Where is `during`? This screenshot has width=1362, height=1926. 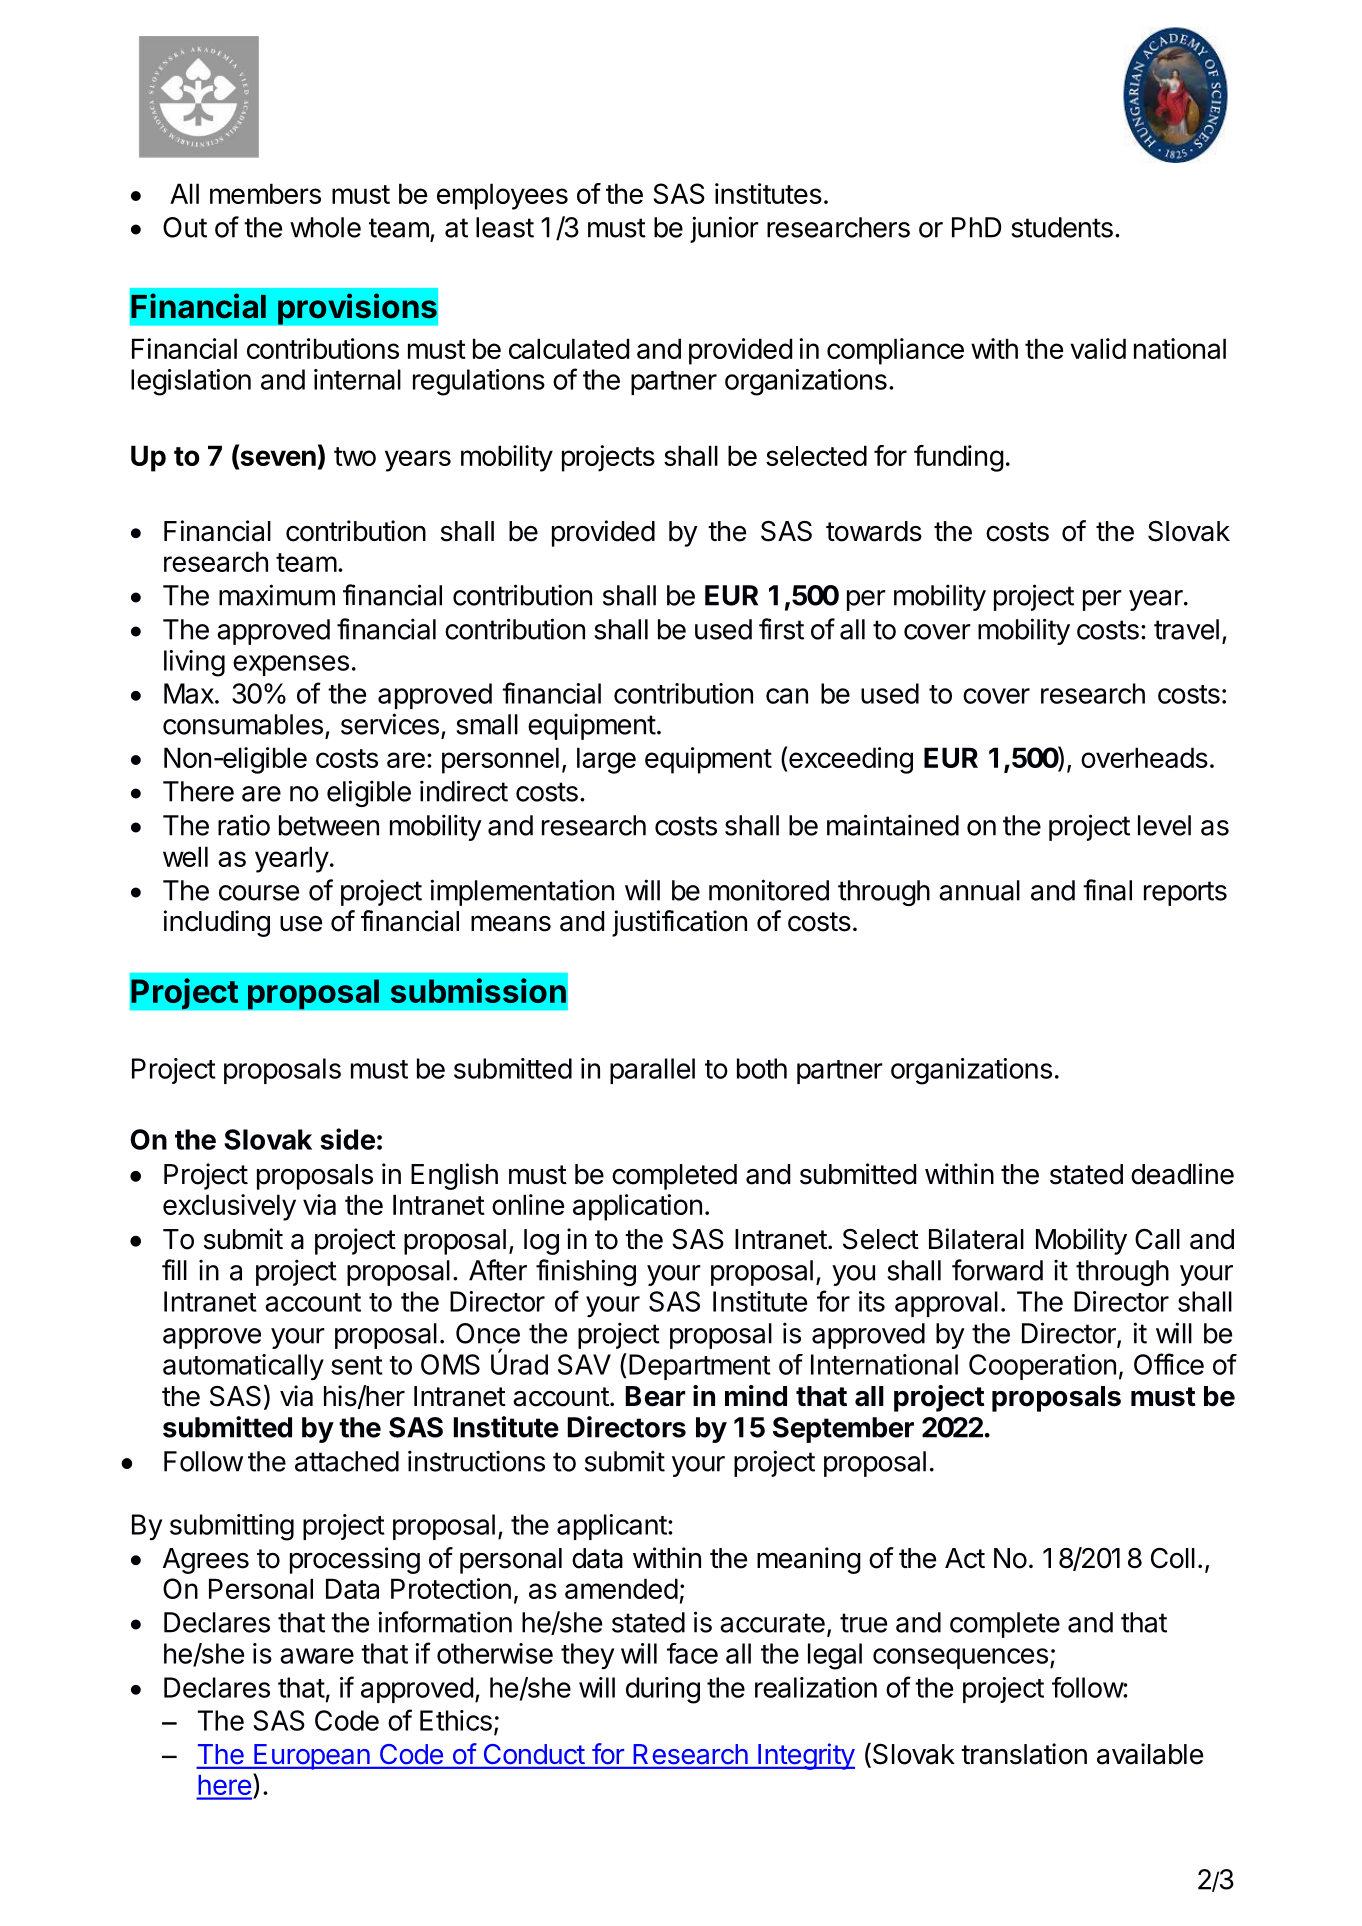 during is located at coordinates (663, 1690).
